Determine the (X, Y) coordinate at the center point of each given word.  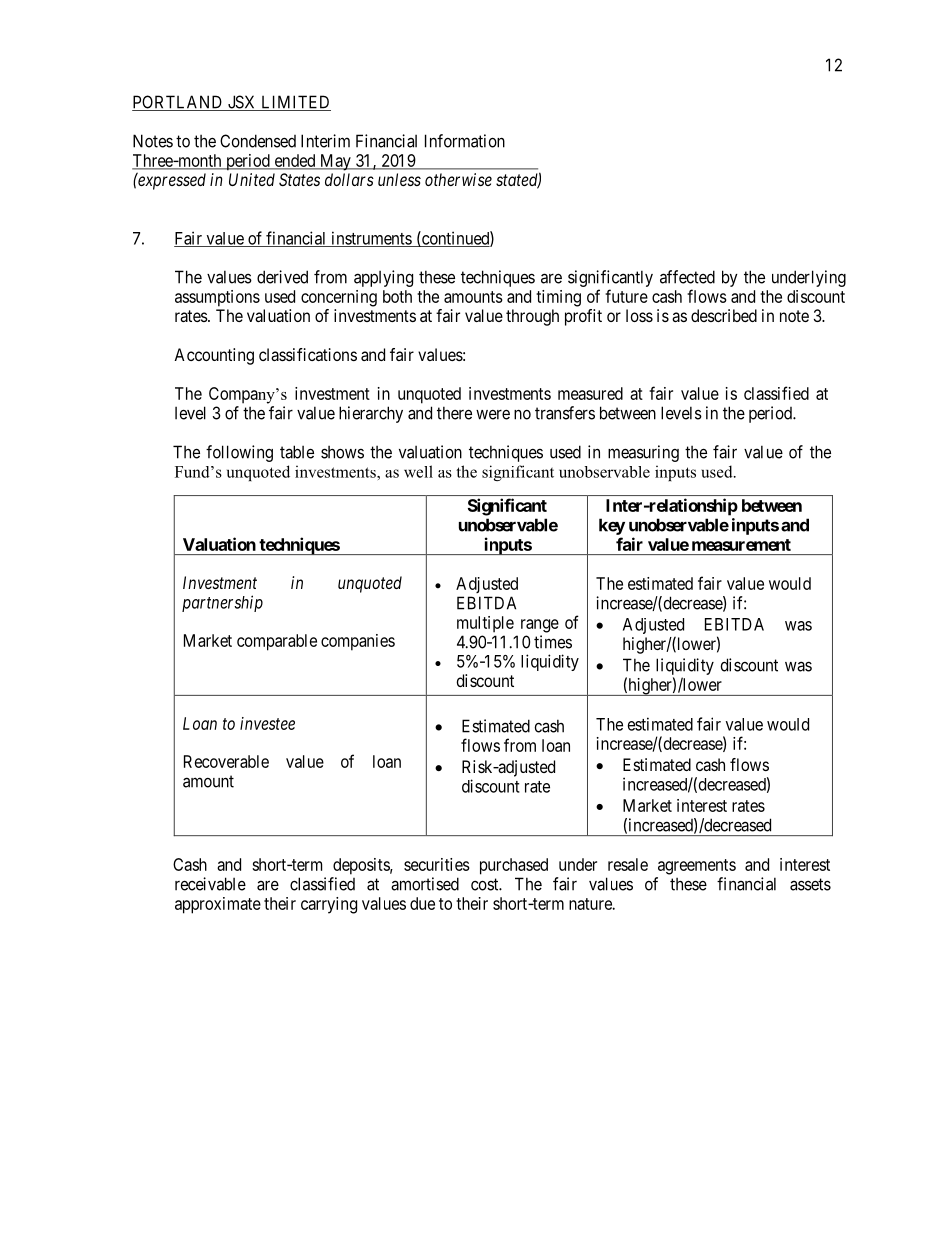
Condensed (258, 141)
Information (465, 141)
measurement (741, 545)
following (239, 453)
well (418, 471)
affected (687, 277)
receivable (210, 884)
